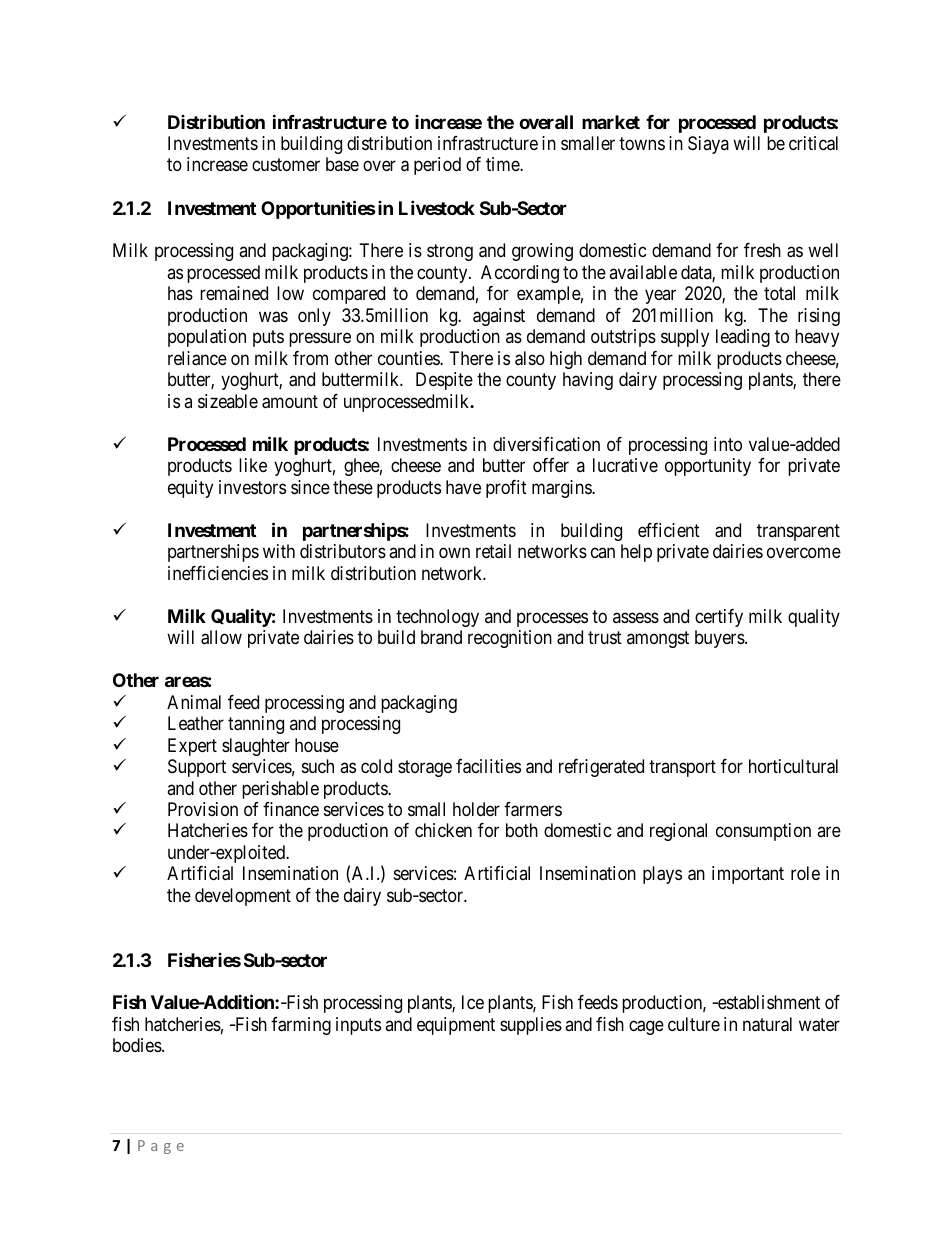  I want to click on natural, so click(767, 1024).
